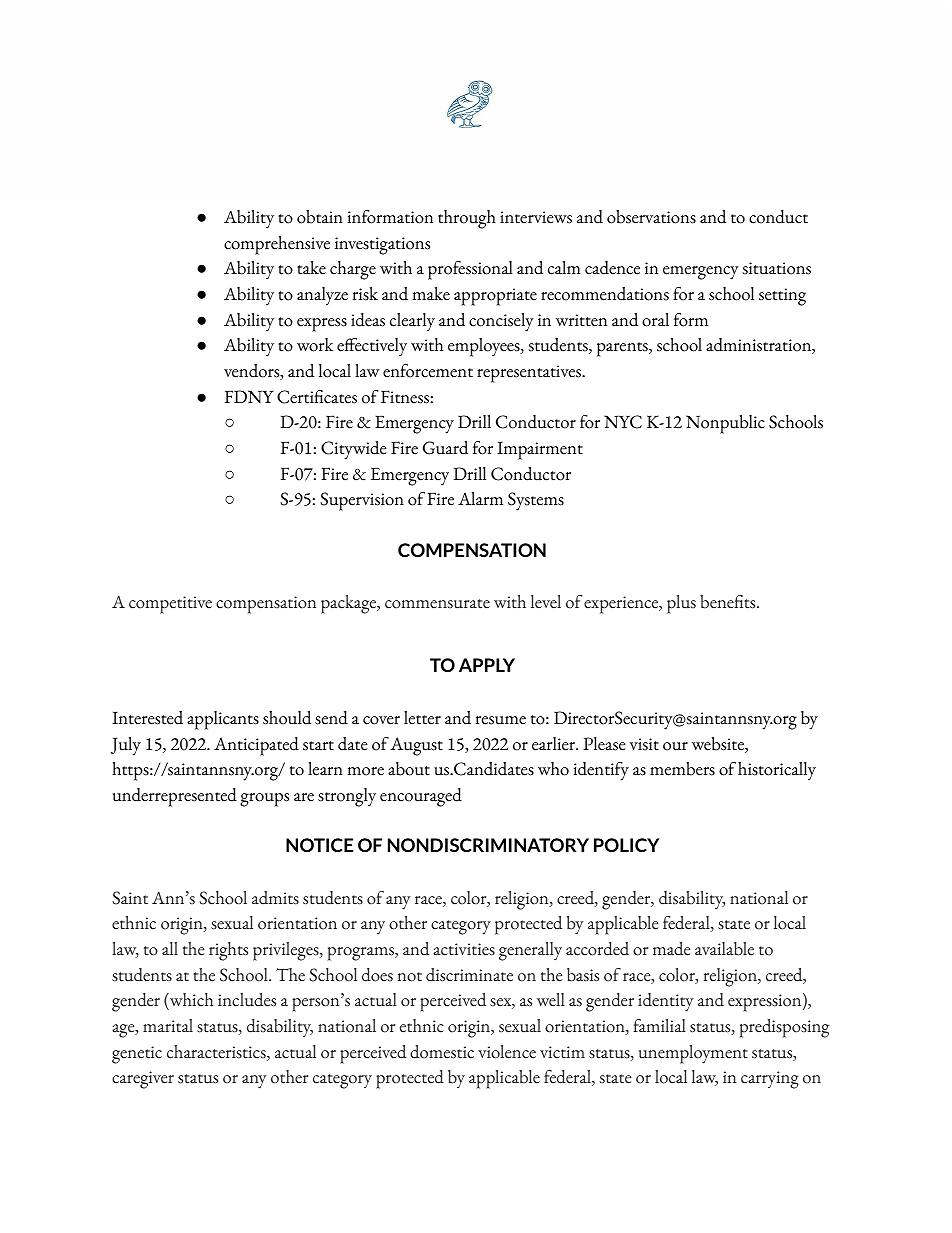  Describe the element at coordinates (480, 499) in the page. I see `Alarm` at that location.
